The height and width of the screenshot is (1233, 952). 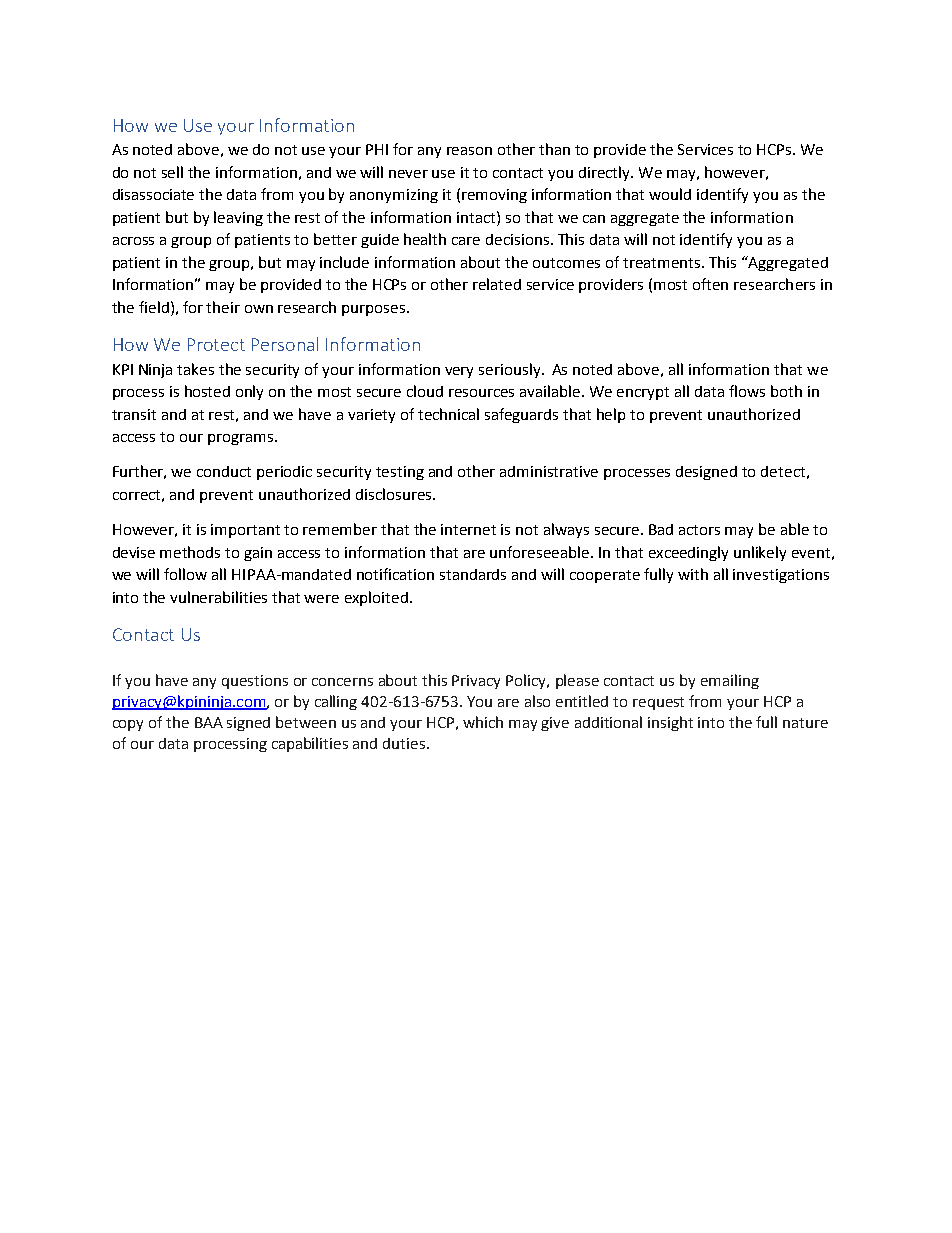 I want to click on would, so click(x=670, y=194).
